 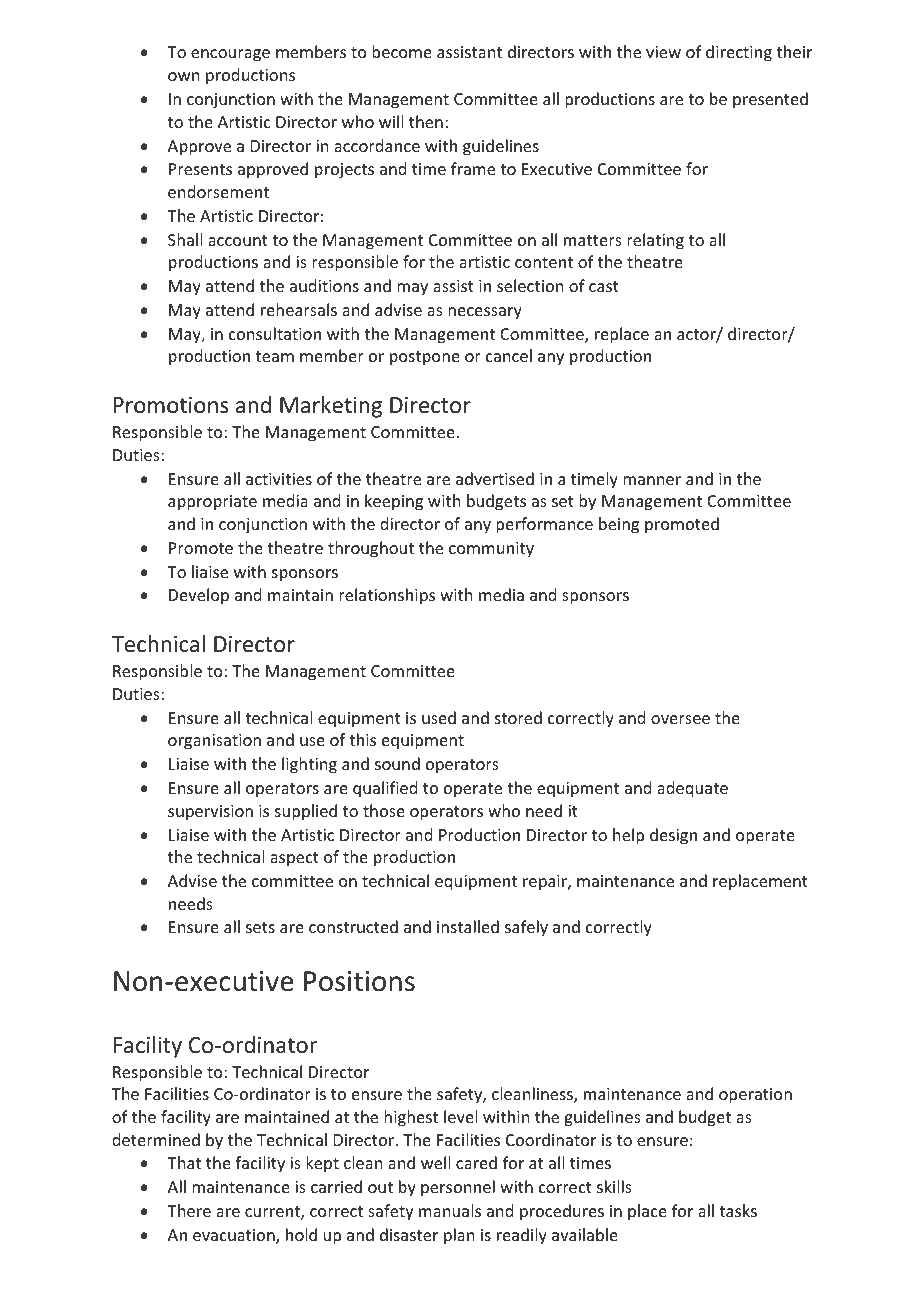 What do you see at coordinates (458, 1188) in the screenshot?
I see `personnel` at bounding box center [458, 1188].
